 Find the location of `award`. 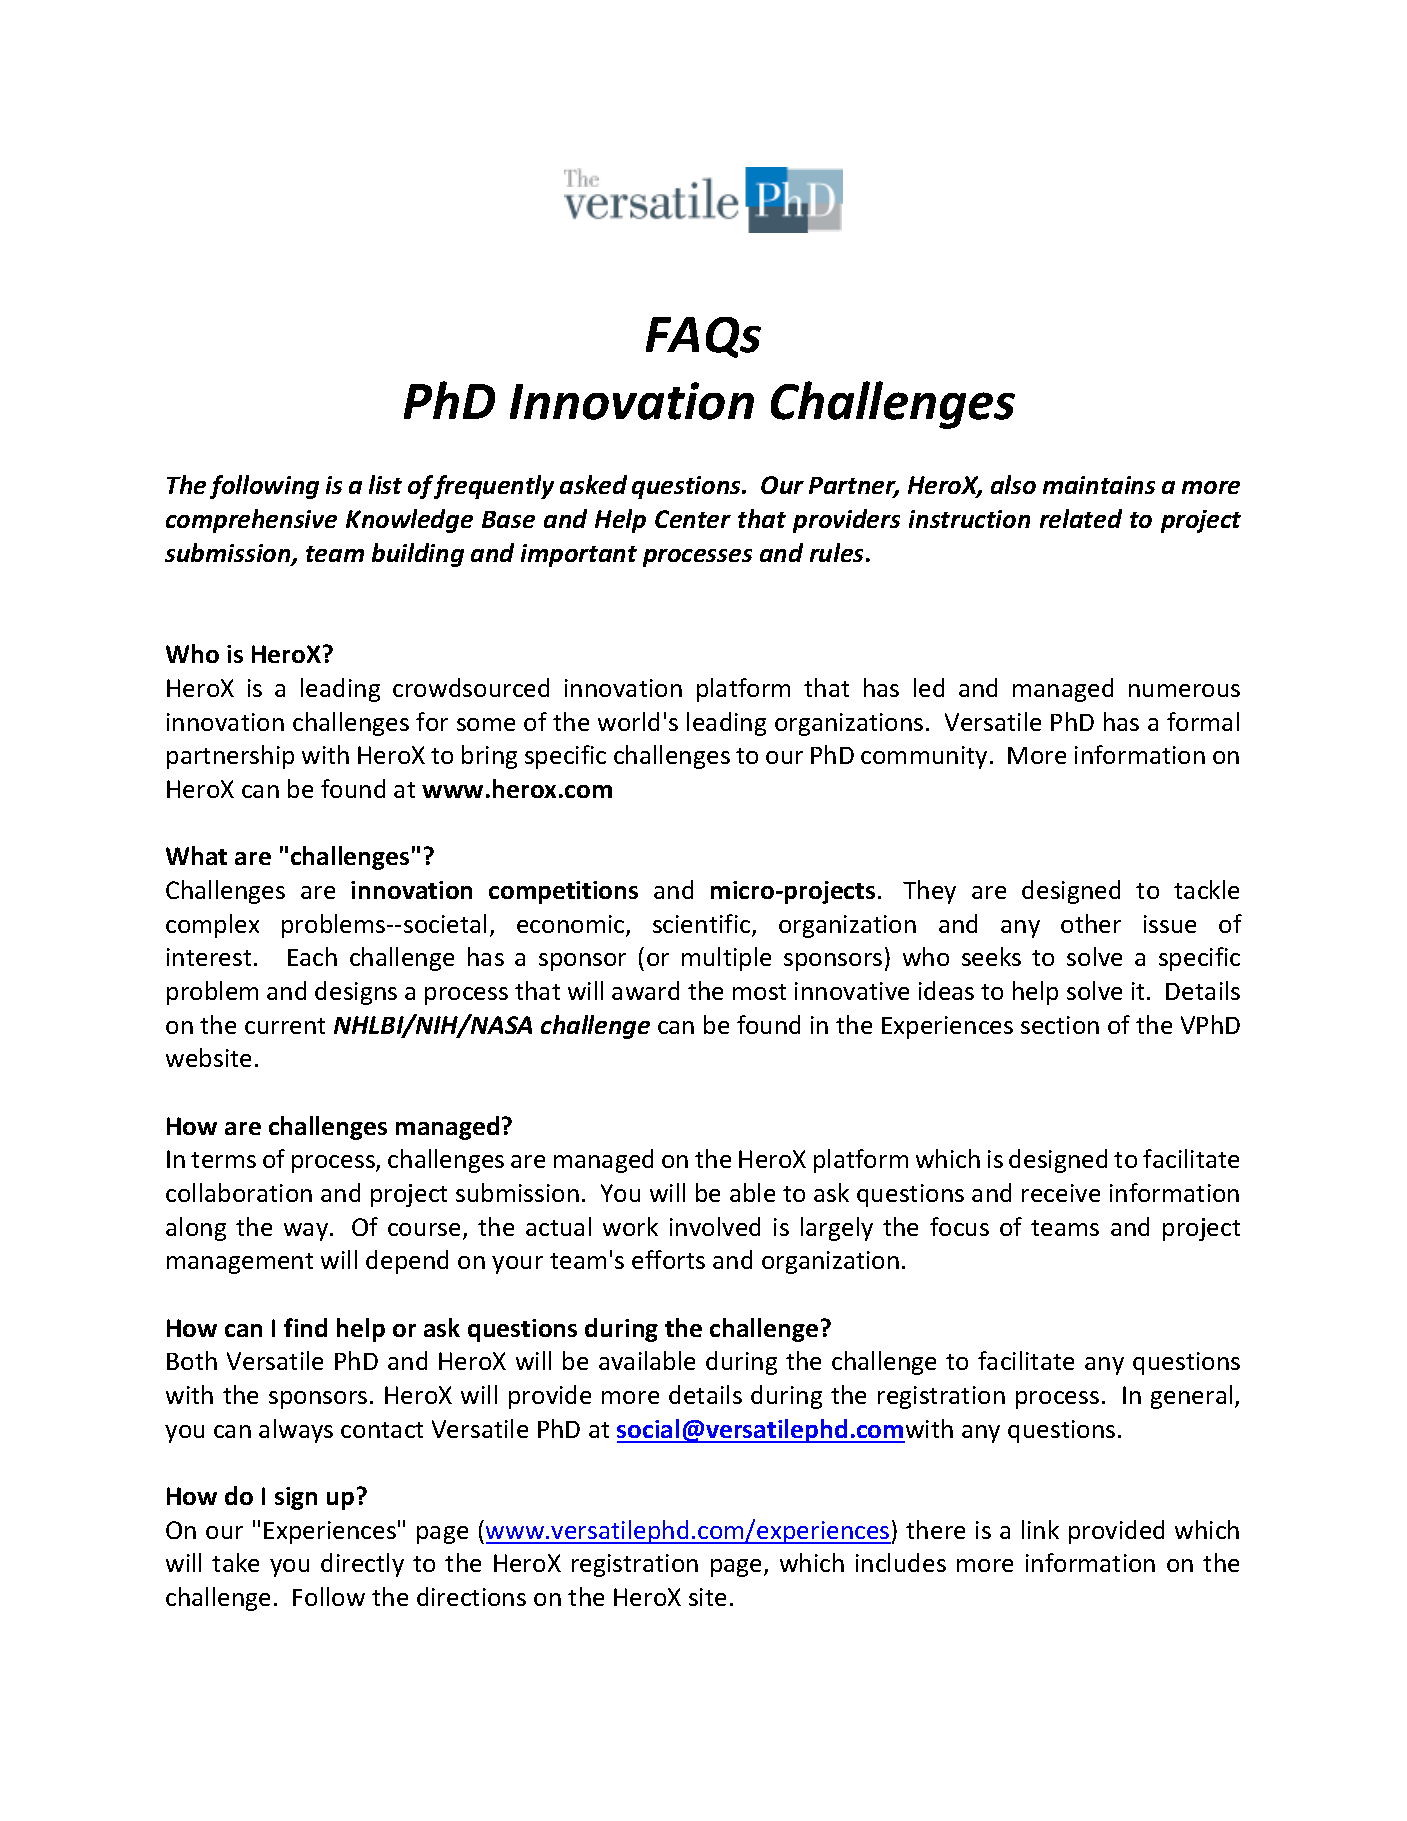

award is located at coordinates (645, 990).
